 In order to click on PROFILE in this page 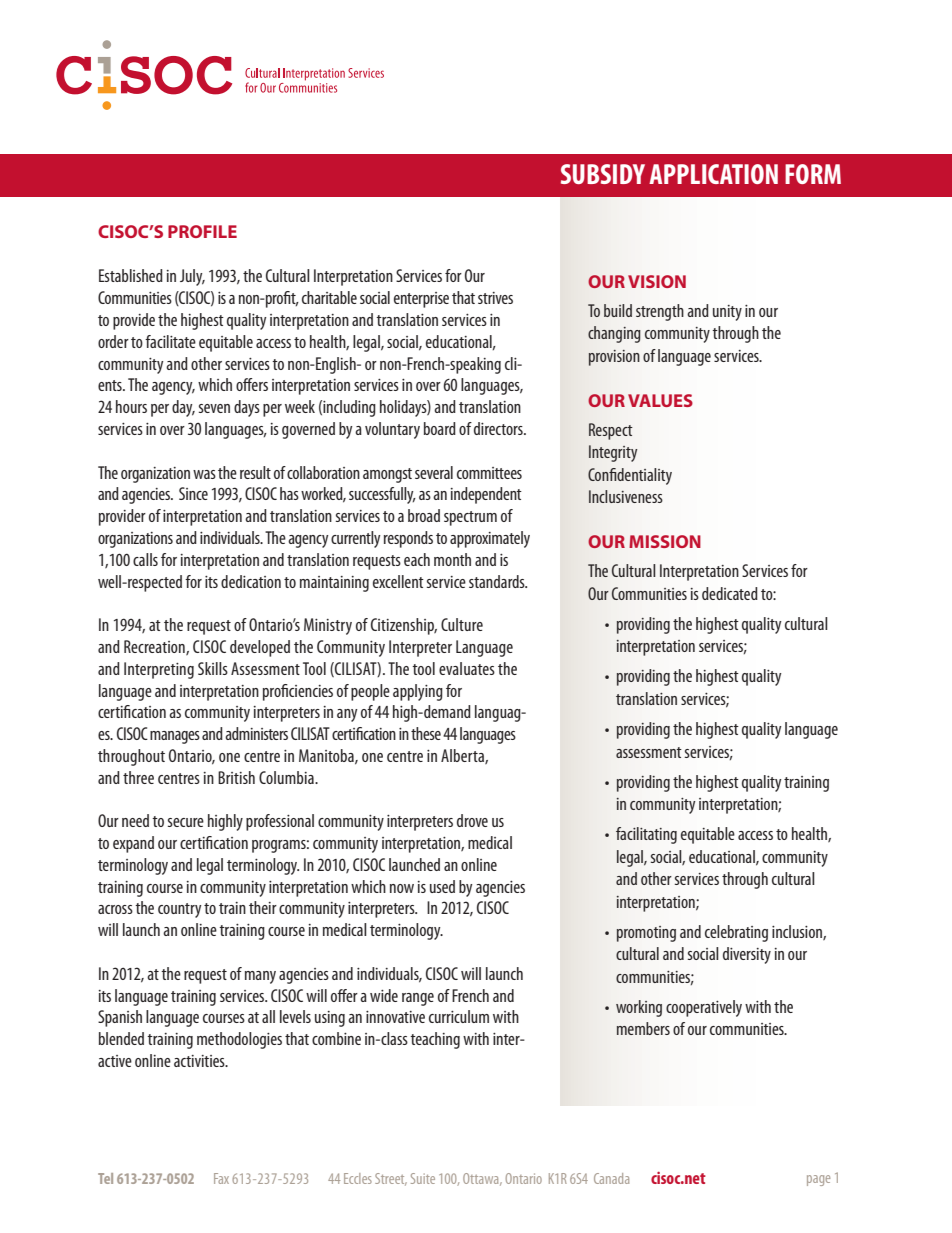, I will do `click(202, 231)`.
